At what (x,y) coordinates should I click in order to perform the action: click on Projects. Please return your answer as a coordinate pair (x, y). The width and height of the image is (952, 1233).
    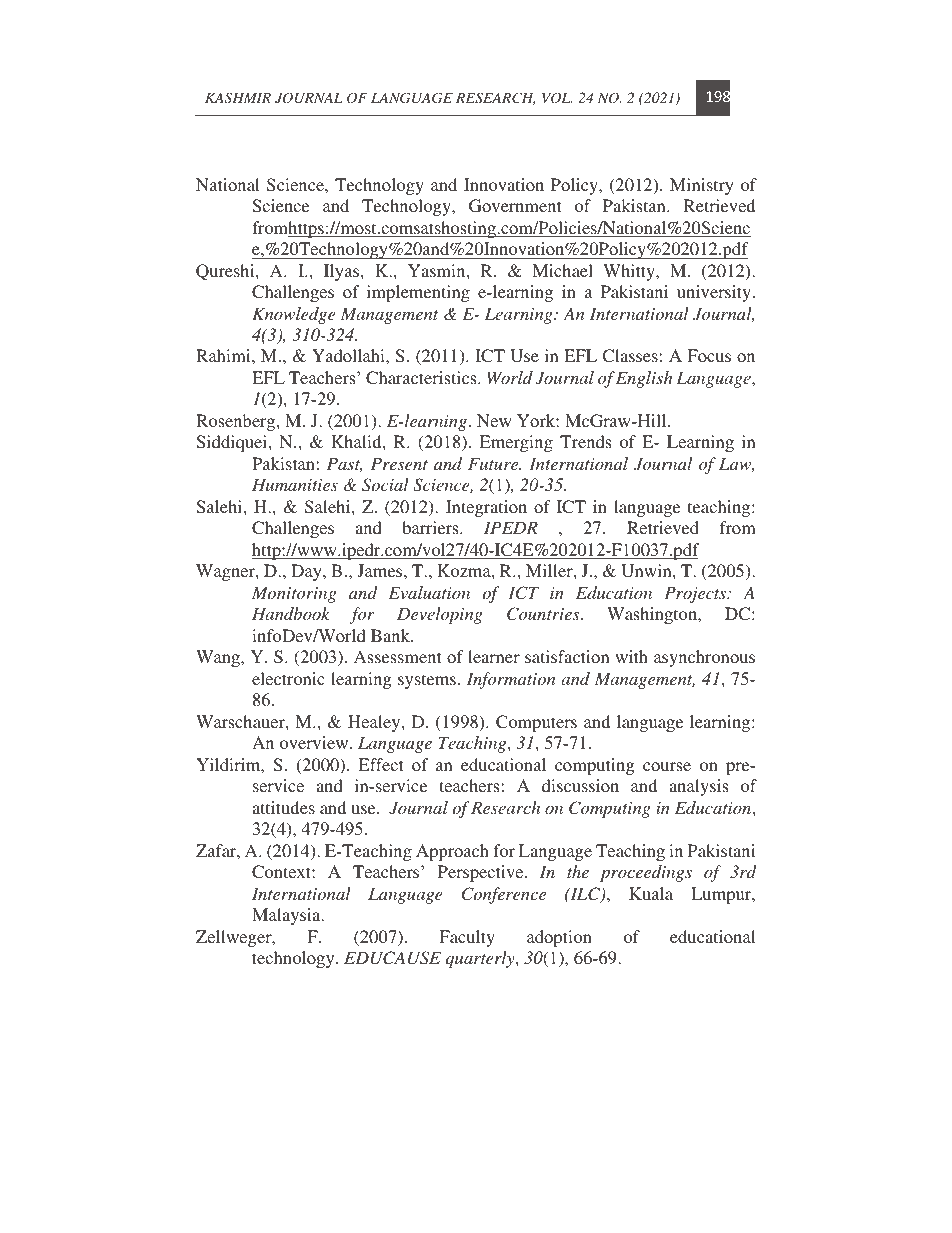
    Looking at the image, I should click on (696, 594).
